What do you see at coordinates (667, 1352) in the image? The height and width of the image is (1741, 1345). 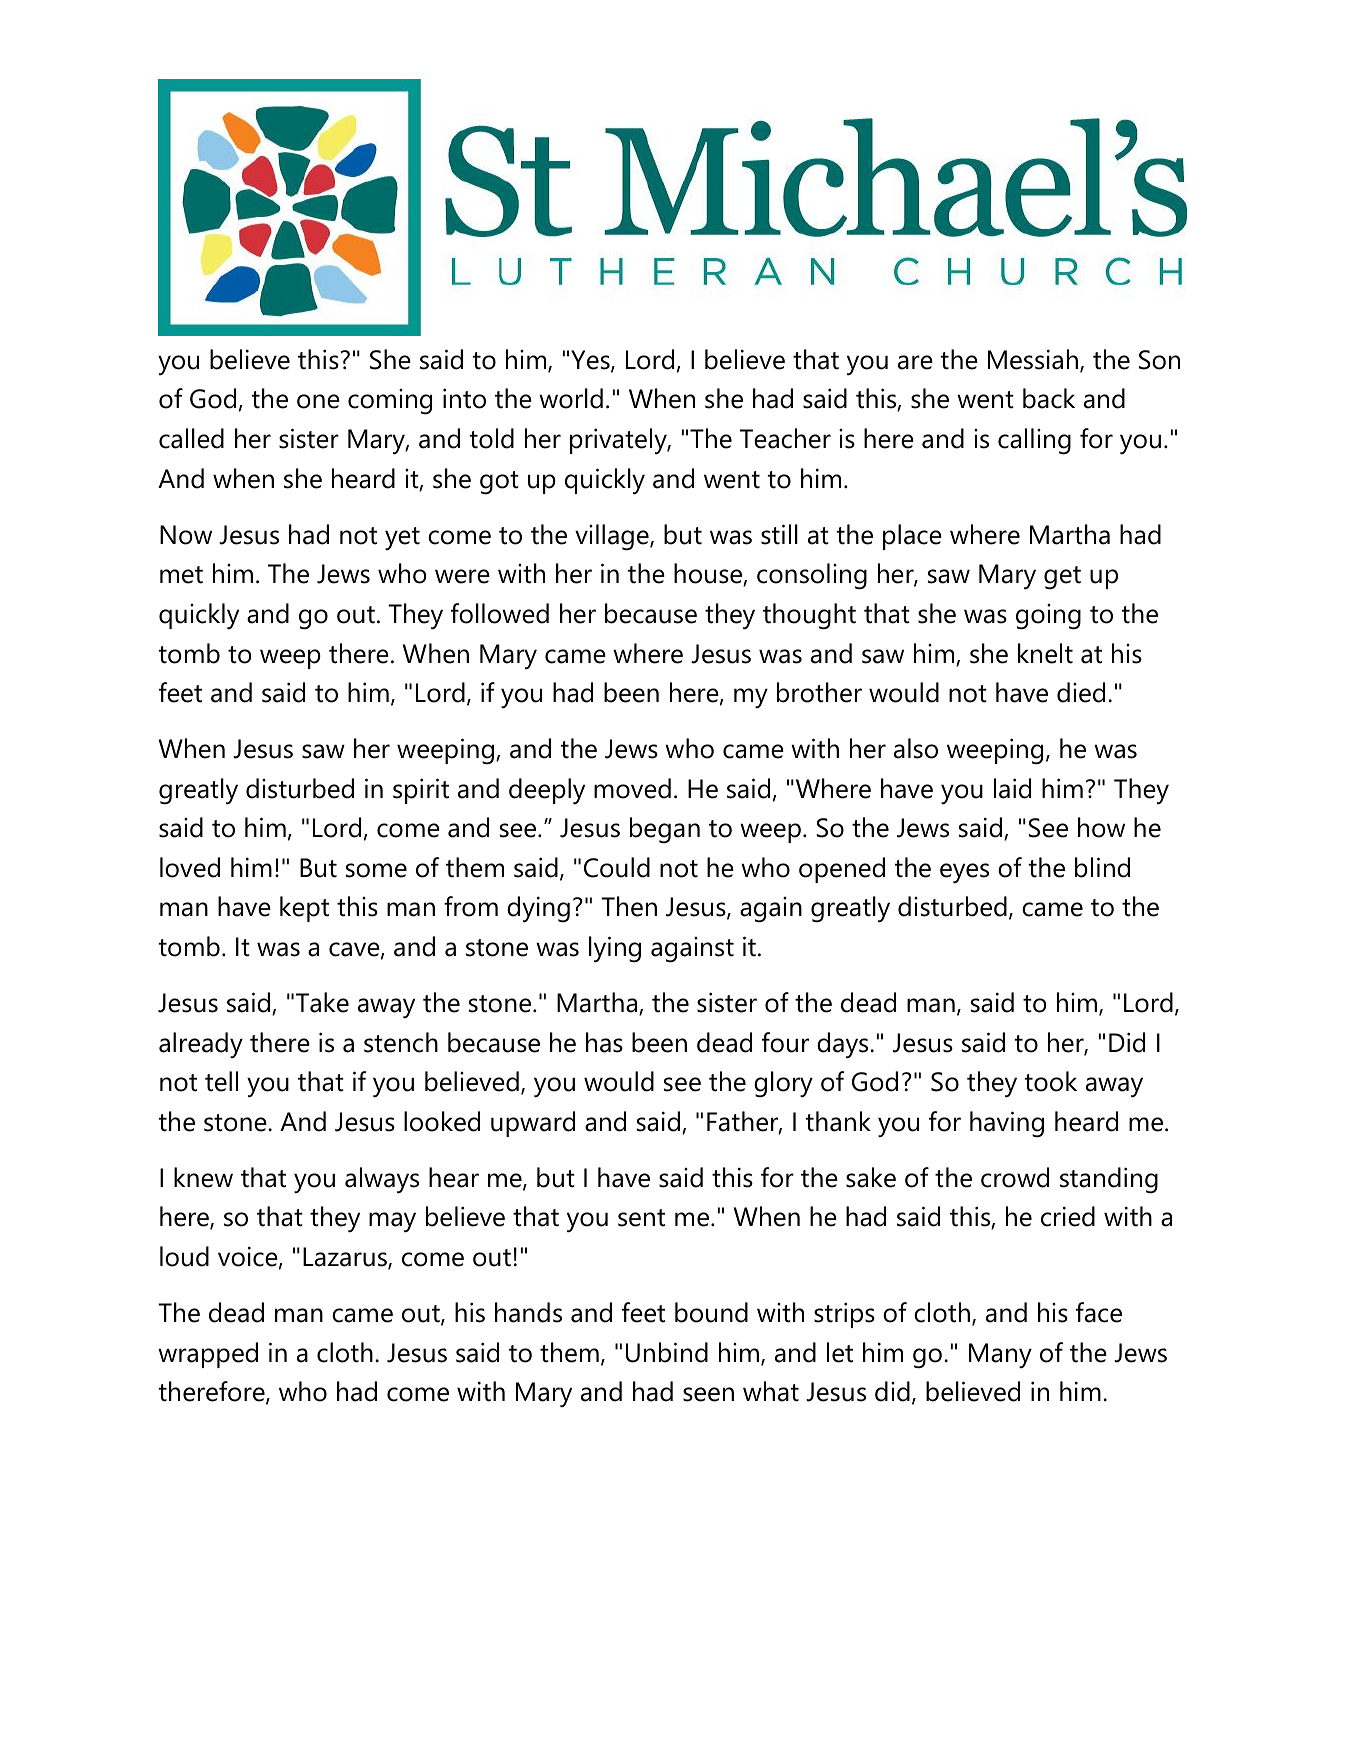 I see `Unbind` at bounding box center [667, 1352].
